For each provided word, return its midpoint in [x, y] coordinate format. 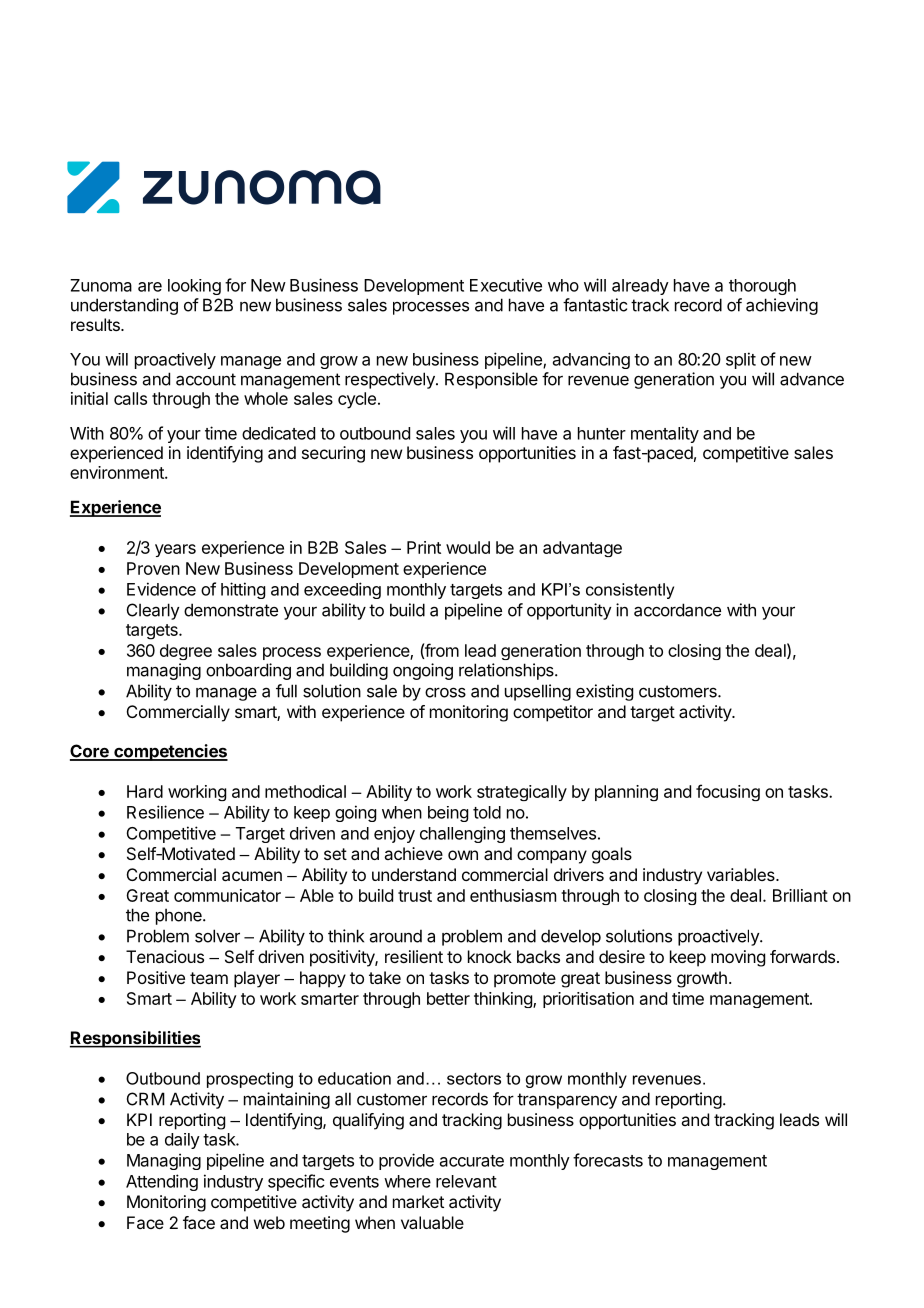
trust [415, 896]
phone [180, 916]
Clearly [153, 611]
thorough [762, 287]
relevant [466, 1181]
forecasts [608, 1160]
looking [194, 287]
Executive [506, 285]
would [468, 547]
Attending [162, 1182]
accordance [677, 610]
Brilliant [800, 895]
